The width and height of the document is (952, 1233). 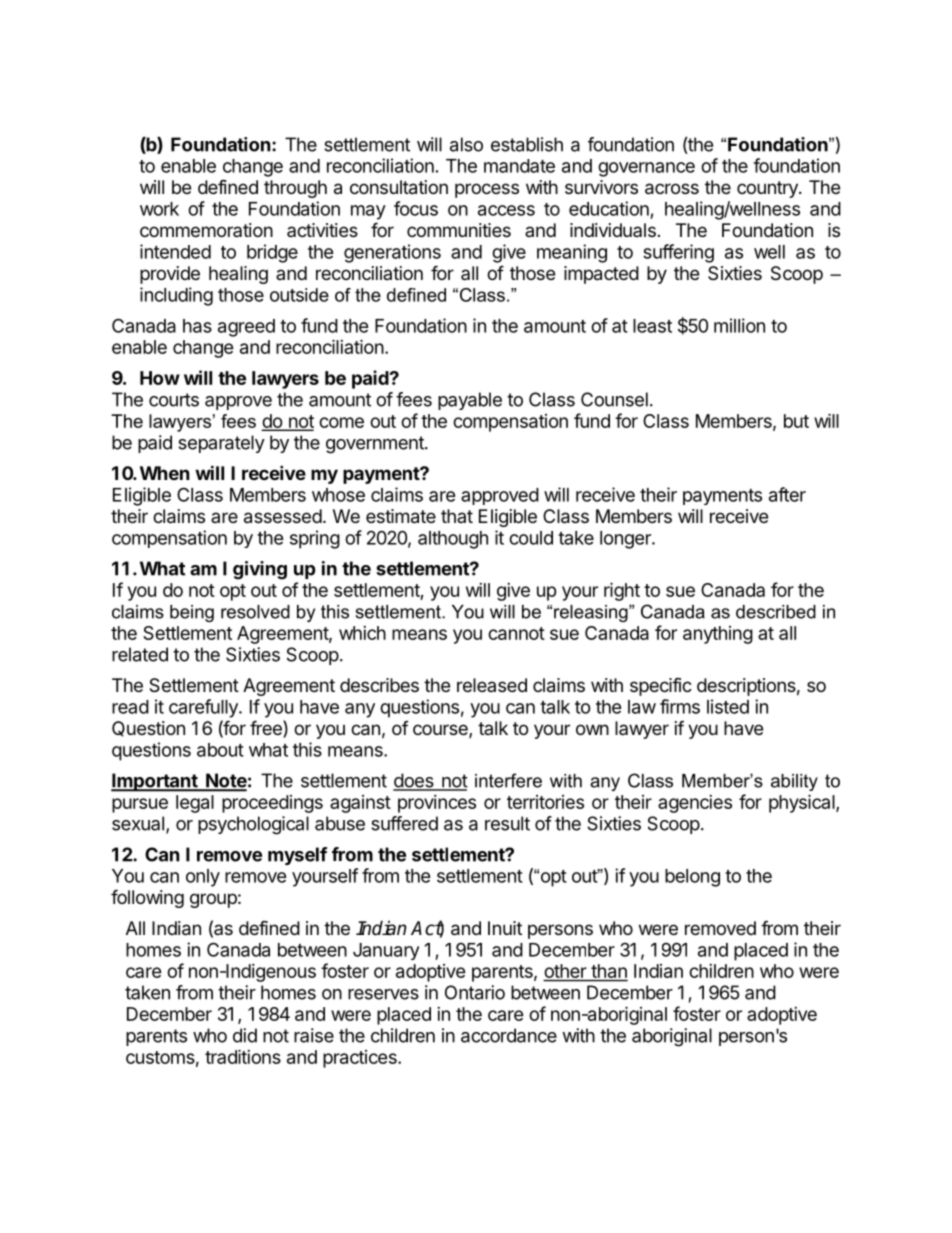 What do you see at coordinates (437, 804) in the document?
I see `provinces` at bounding box center [437, 804].
